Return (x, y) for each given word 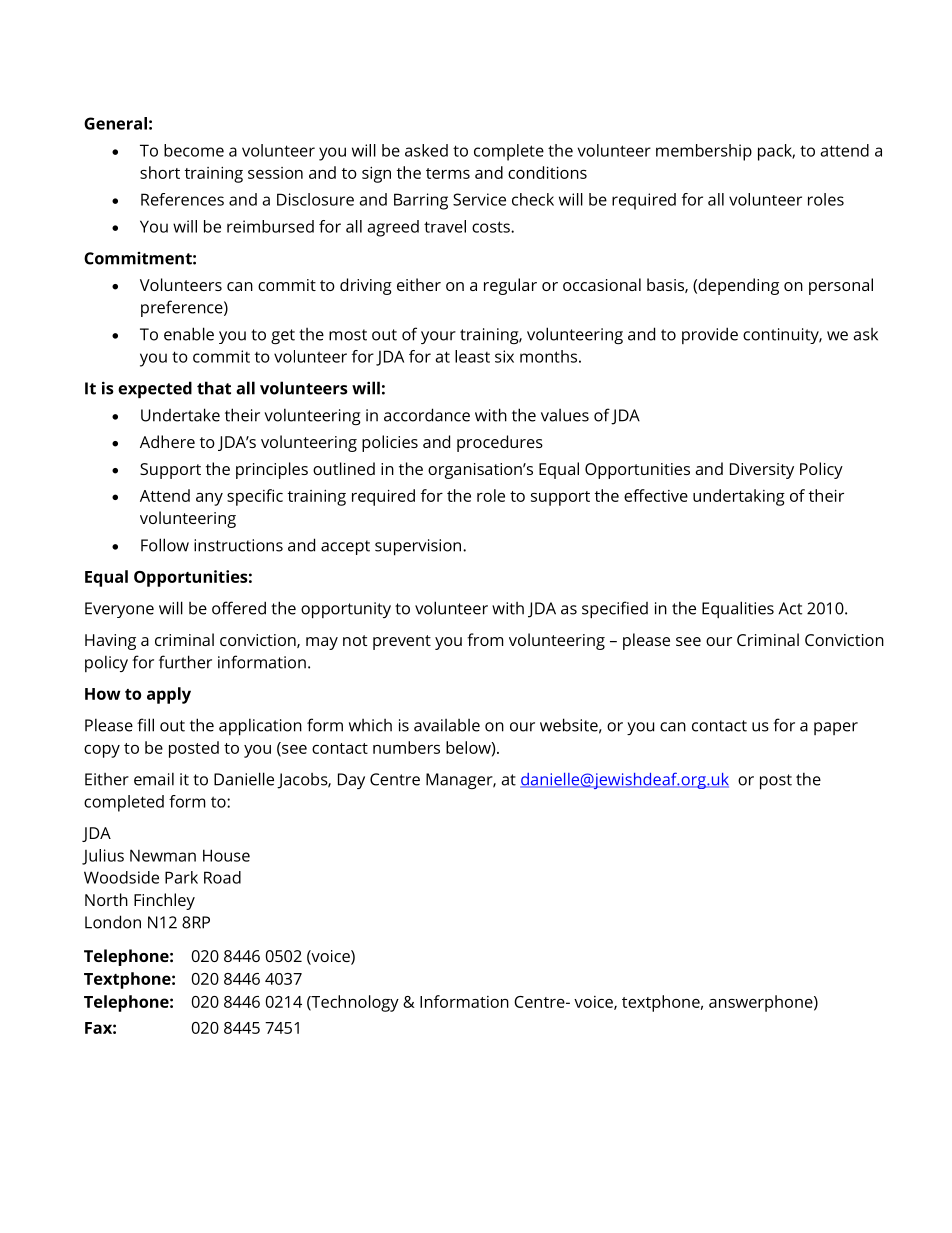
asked (426, 150)
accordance (427, 415)
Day (351, 781)
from (485, 639)
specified (615, 610)
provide (710, 335)
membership (704, 152)
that (214, 388)
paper (836, 728)
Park (181, 877)
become (194, 150)
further (185, 662)
